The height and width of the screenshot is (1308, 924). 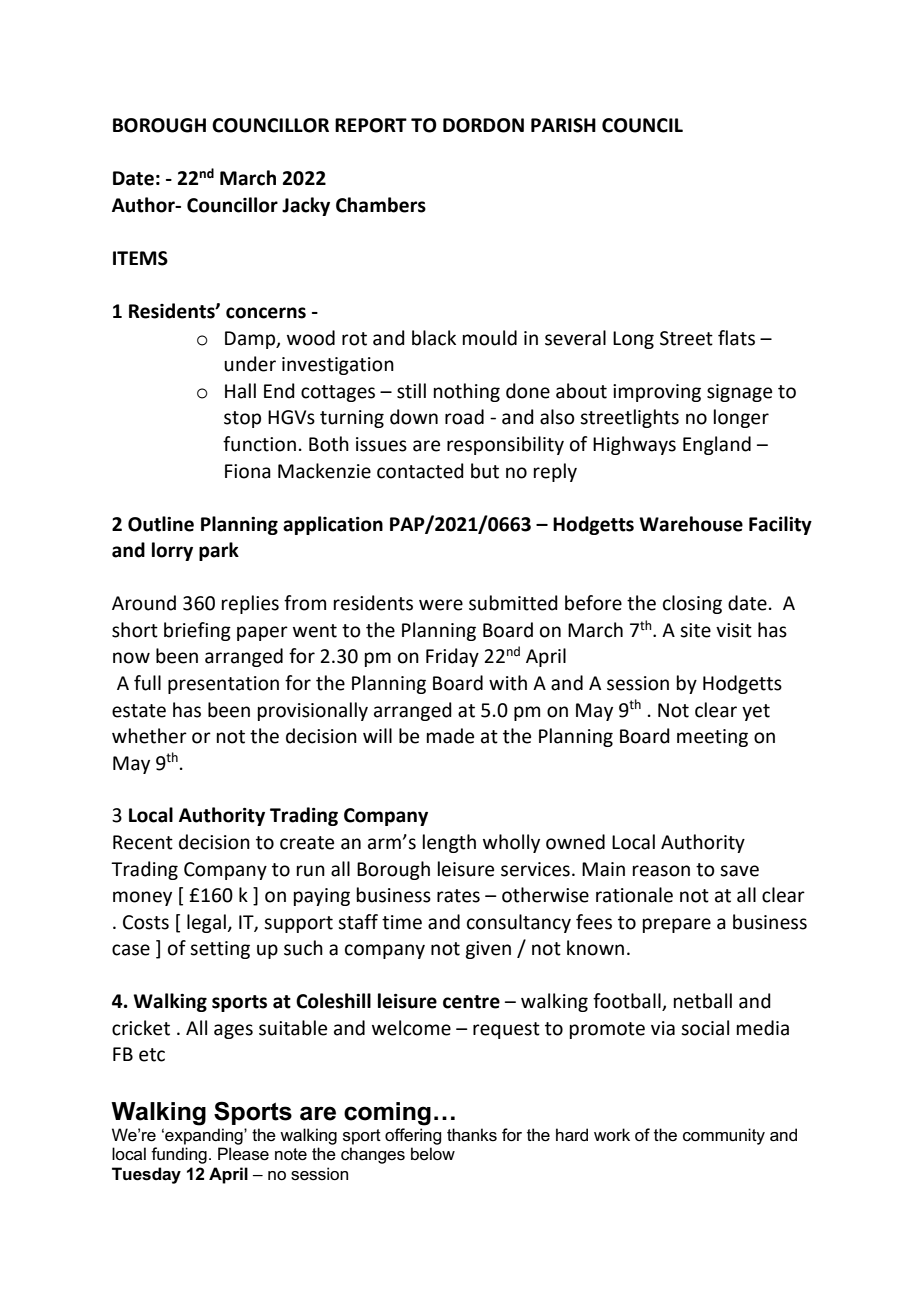 What do you see at coordinates (371, 125) in the screenshot?
I see `REPORT` at bounding box center [371, 125].
